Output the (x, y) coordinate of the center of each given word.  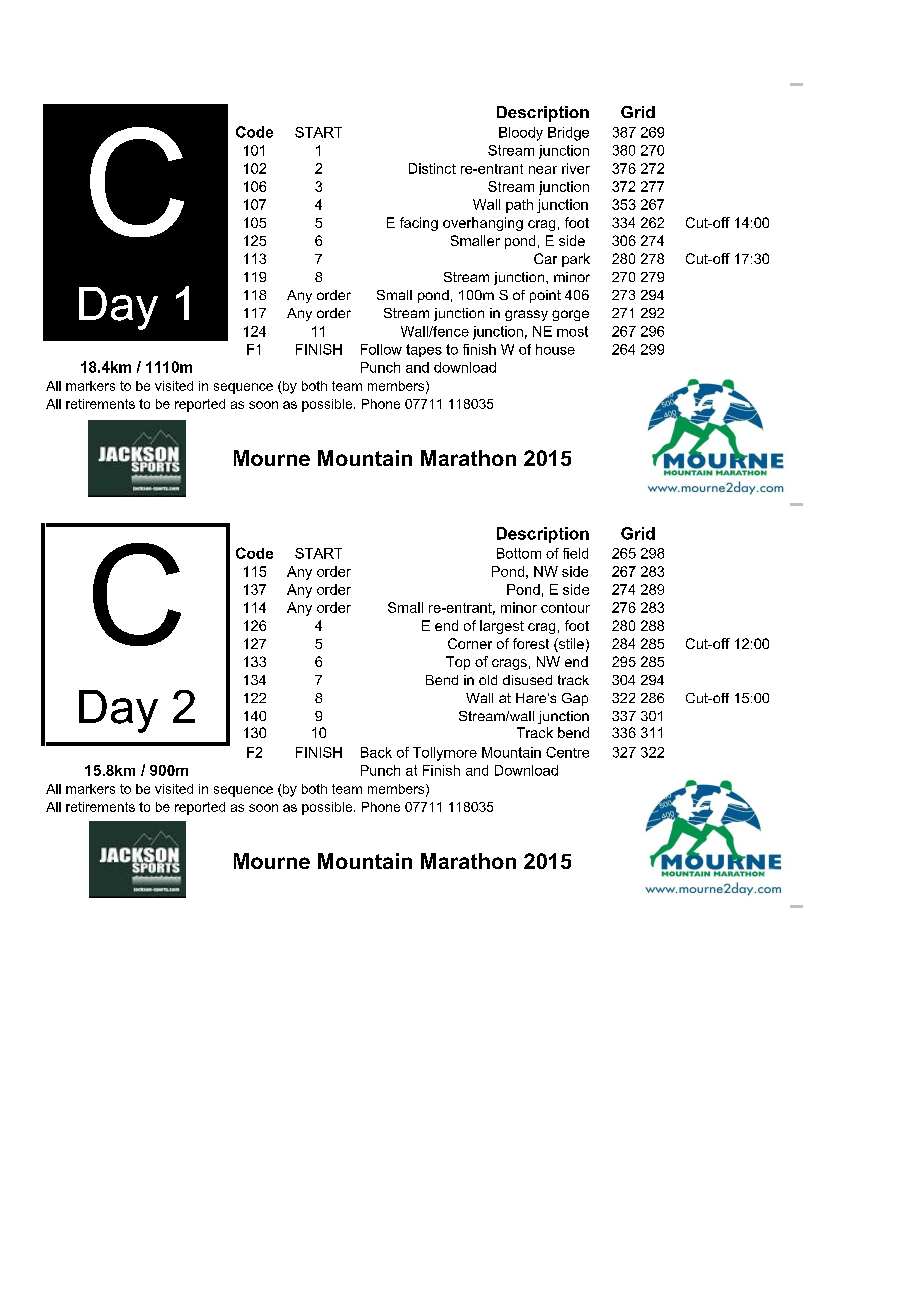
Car (545, 258)
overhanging (483, 224)
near (543, 170)
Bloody (521, 134)
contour (565, 608)
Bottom (519, 553)
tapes (424, 350)
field (575, 553)
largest (502, 627)
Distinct (432, 168)
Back (376, 752)
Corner (470, 643)
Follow (381, 349)
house (555, 349)
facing (419, 224)
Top (458, 663)
